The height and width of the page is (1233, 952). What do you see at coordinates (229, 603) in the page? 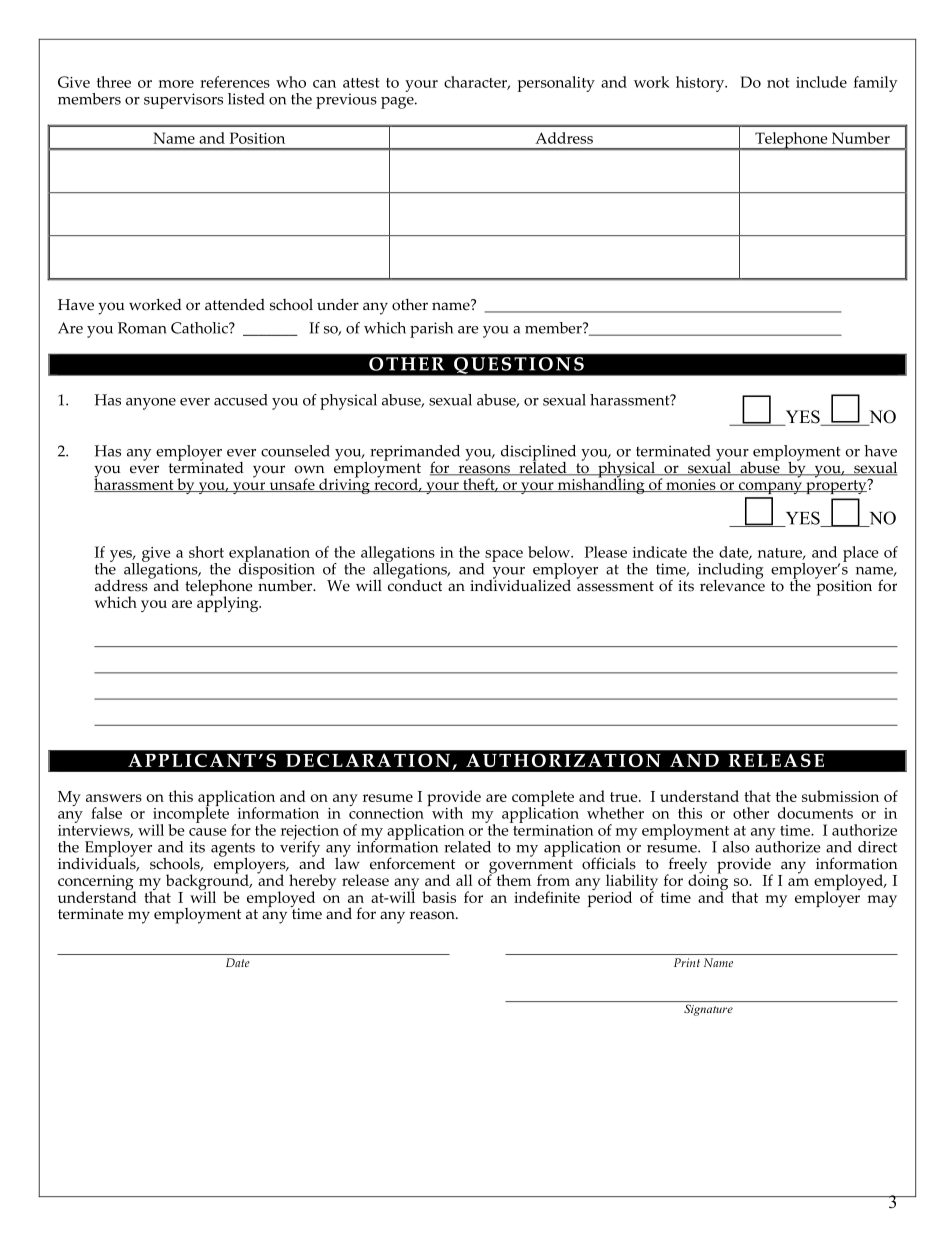
I see `applying` at bounding box center [229, 603].
